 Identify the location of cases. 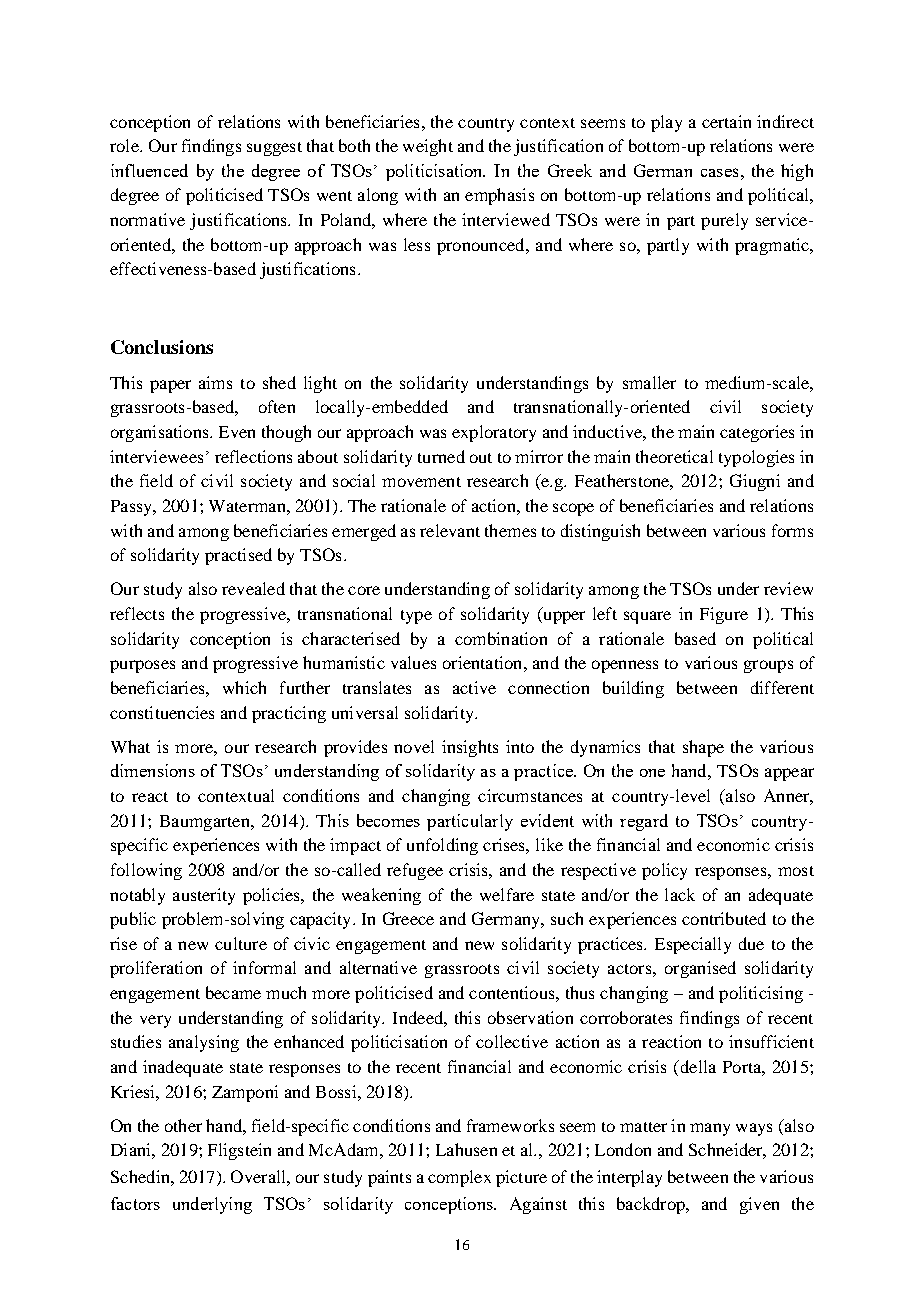
(719, 172).
